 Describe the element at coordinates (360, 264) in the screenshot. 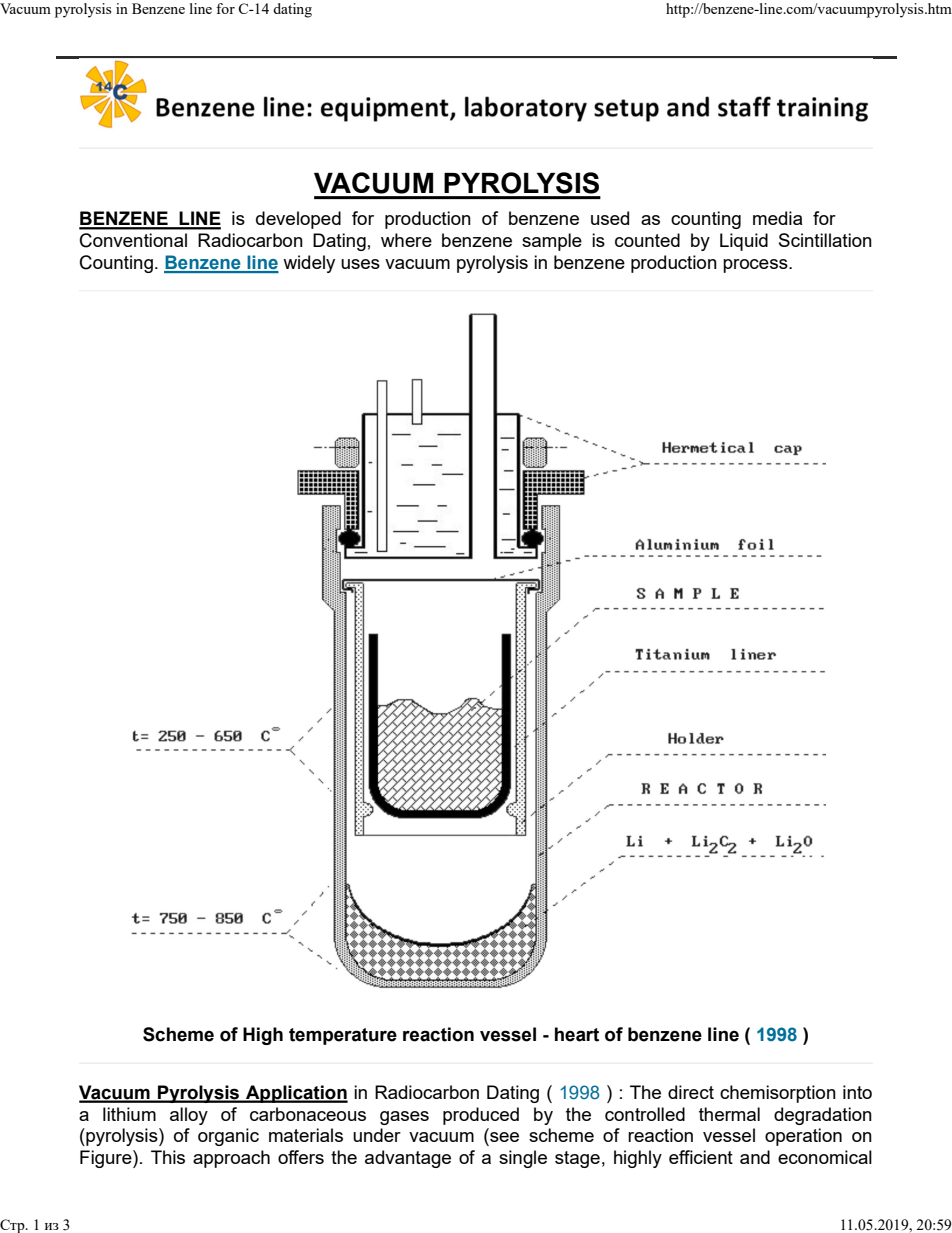

I see `uses` at that location.
